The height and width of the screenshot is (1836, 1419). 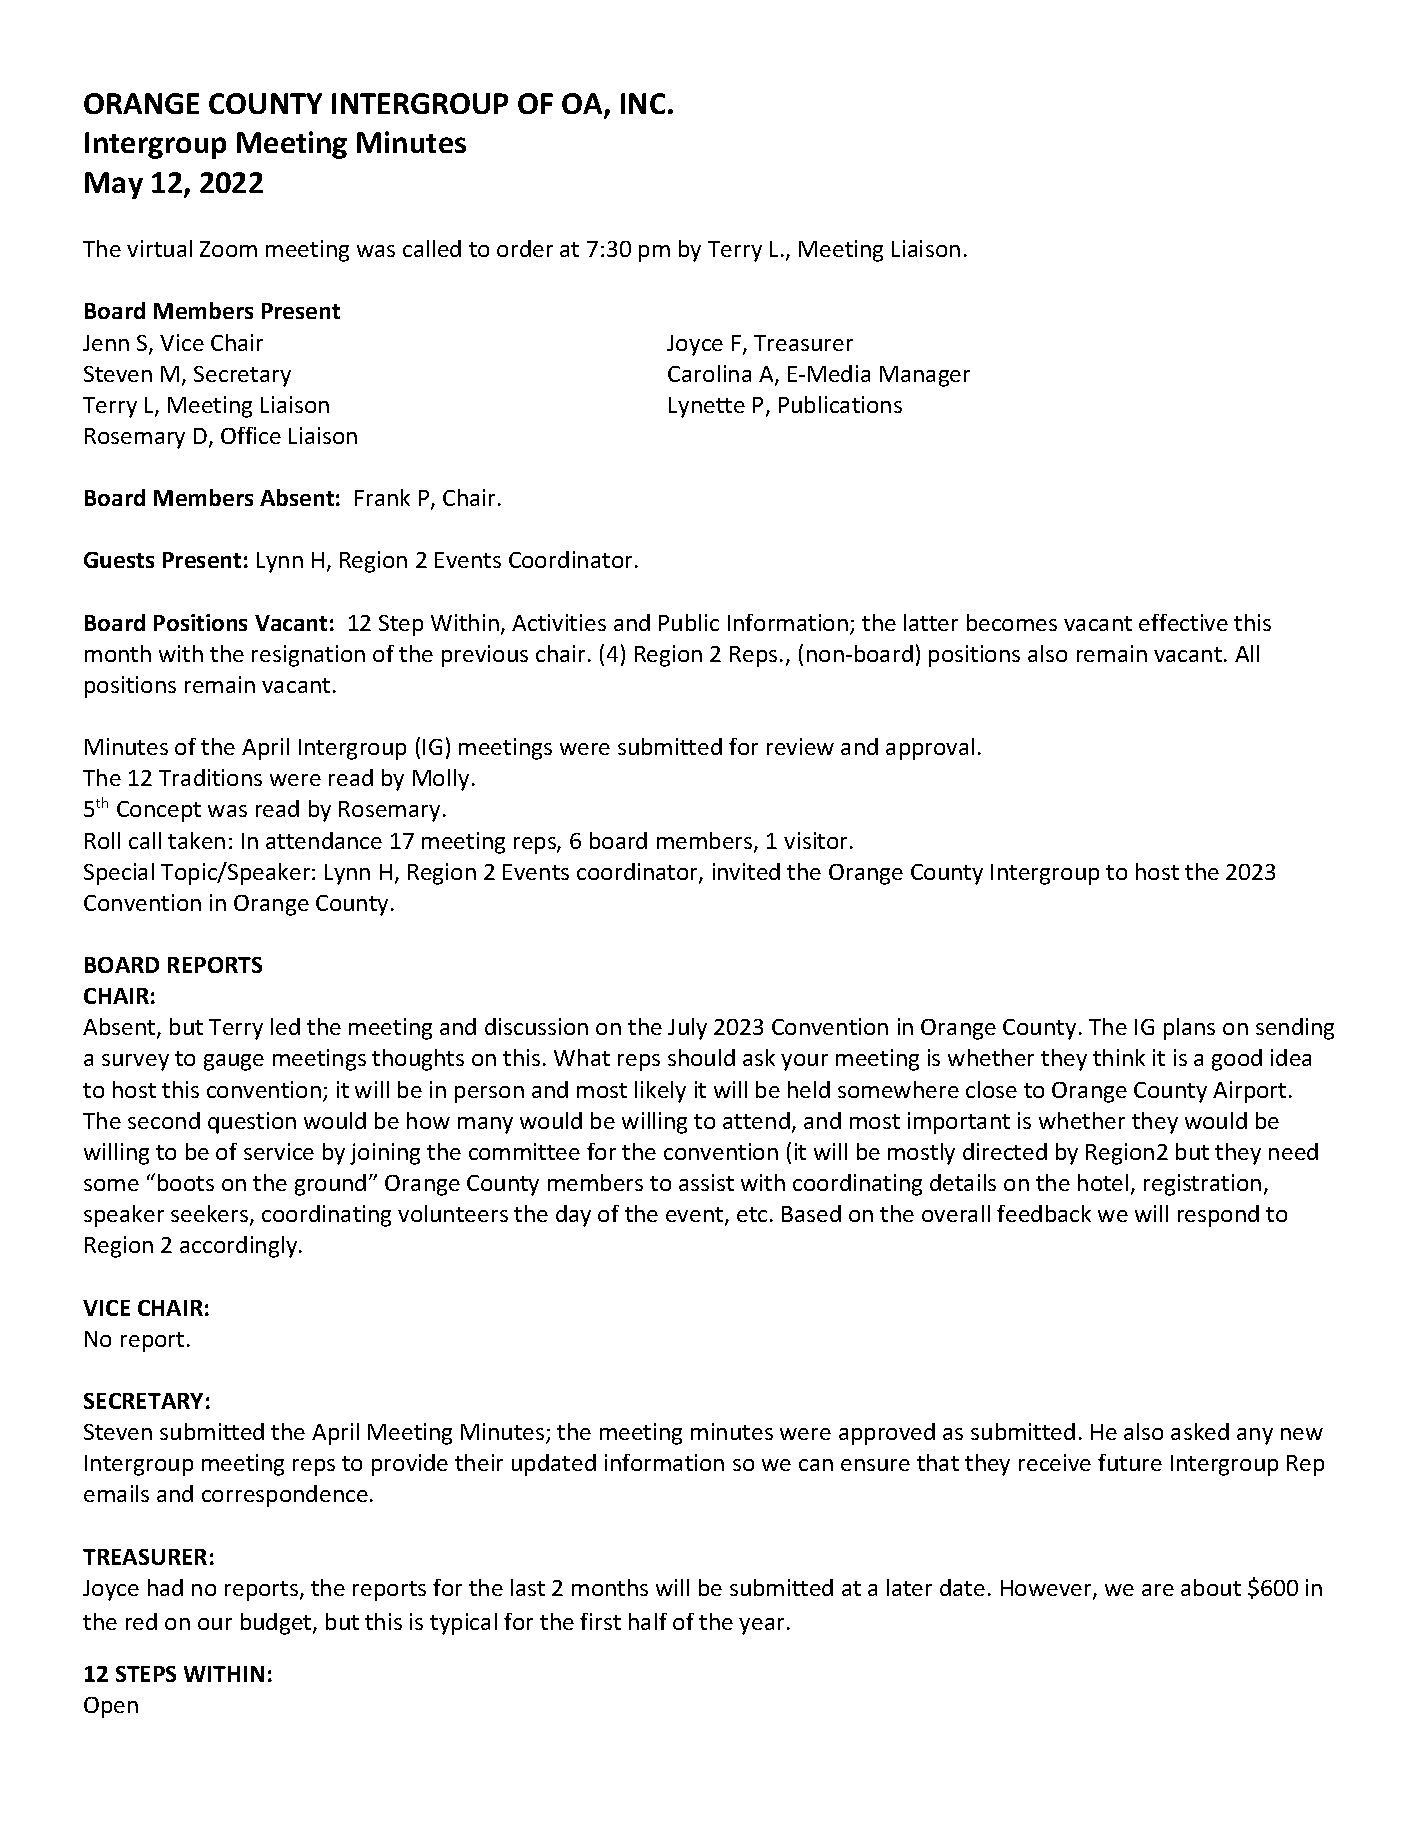 I want to click on Manager, so click(x=925, y=376).
